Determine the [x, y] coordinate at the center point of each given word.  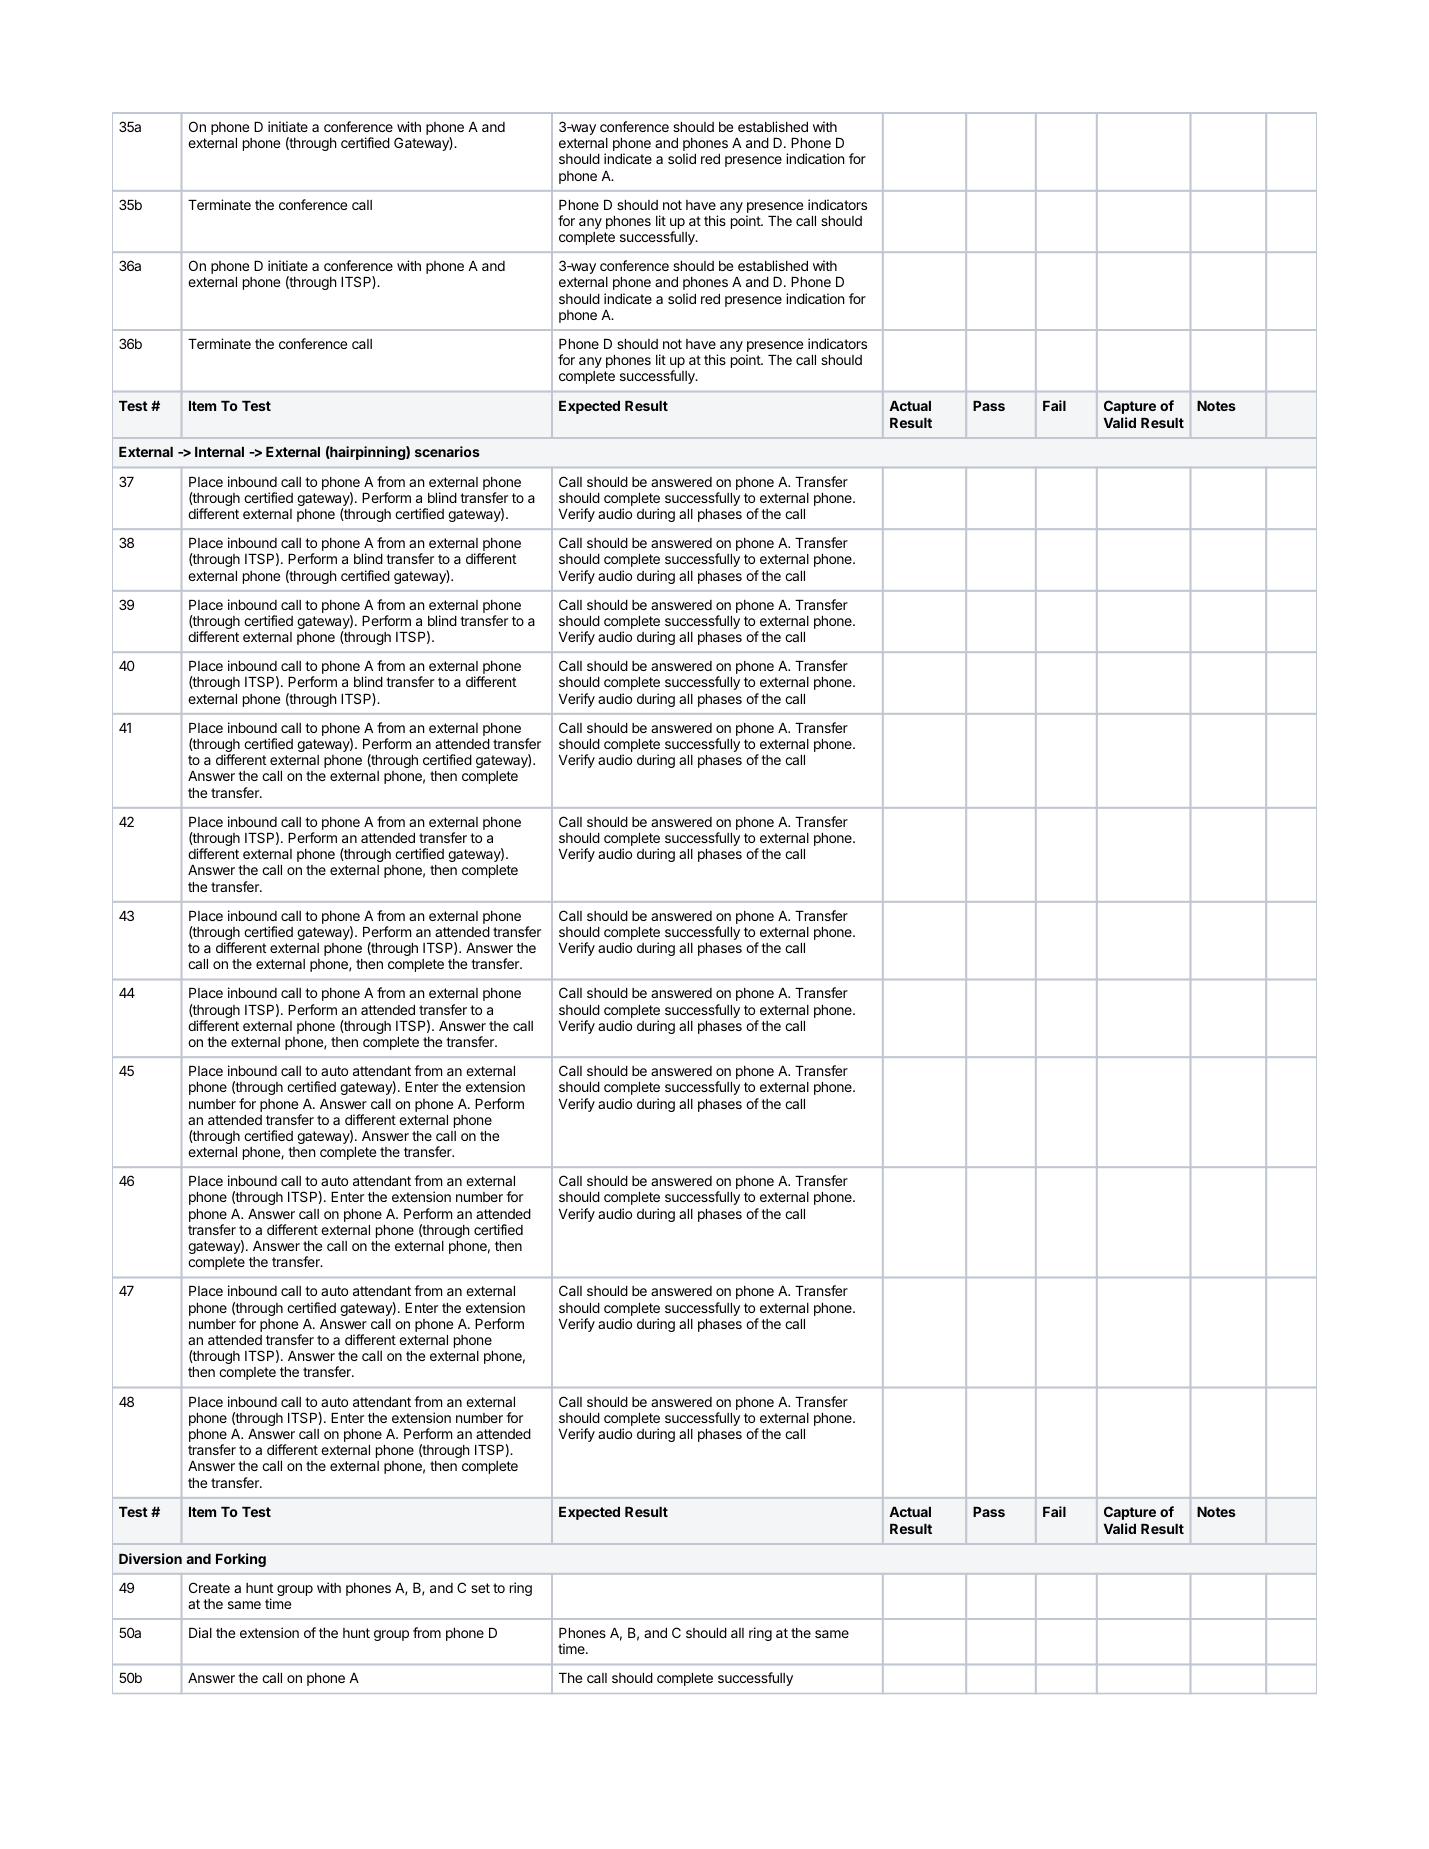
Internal [219, 452]
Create [209, 1587]
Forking [241, 1560]
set [480, 1588]
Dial [200, 1632]
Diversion [150, 1558]
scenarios [447, 451]
